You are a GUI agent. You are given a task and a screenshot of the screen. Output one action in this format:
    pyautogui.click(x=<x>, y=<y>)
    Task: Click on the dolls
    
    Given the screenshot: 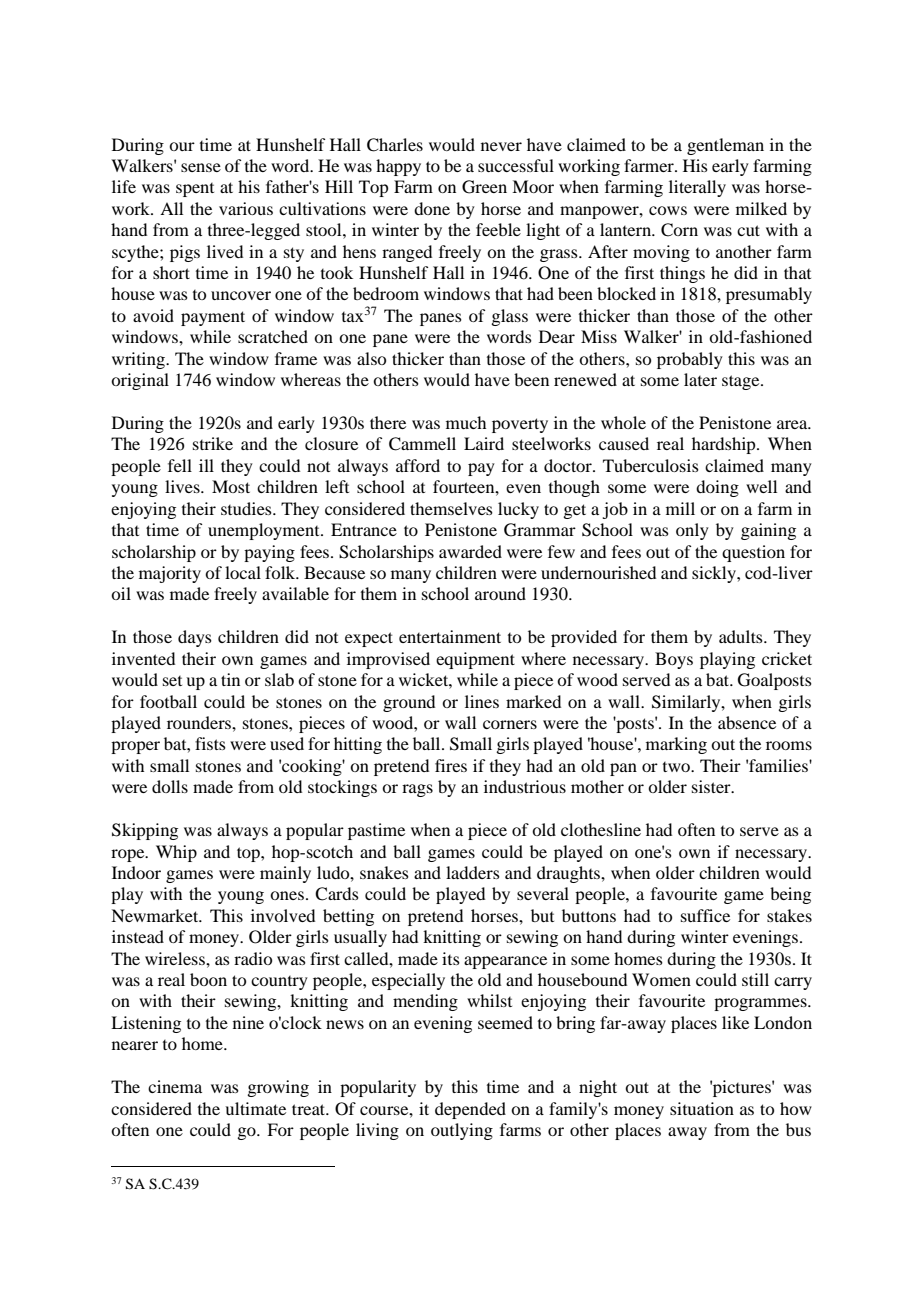 What is the action you would take?
    pyautogui.click(x=170, y=786)
